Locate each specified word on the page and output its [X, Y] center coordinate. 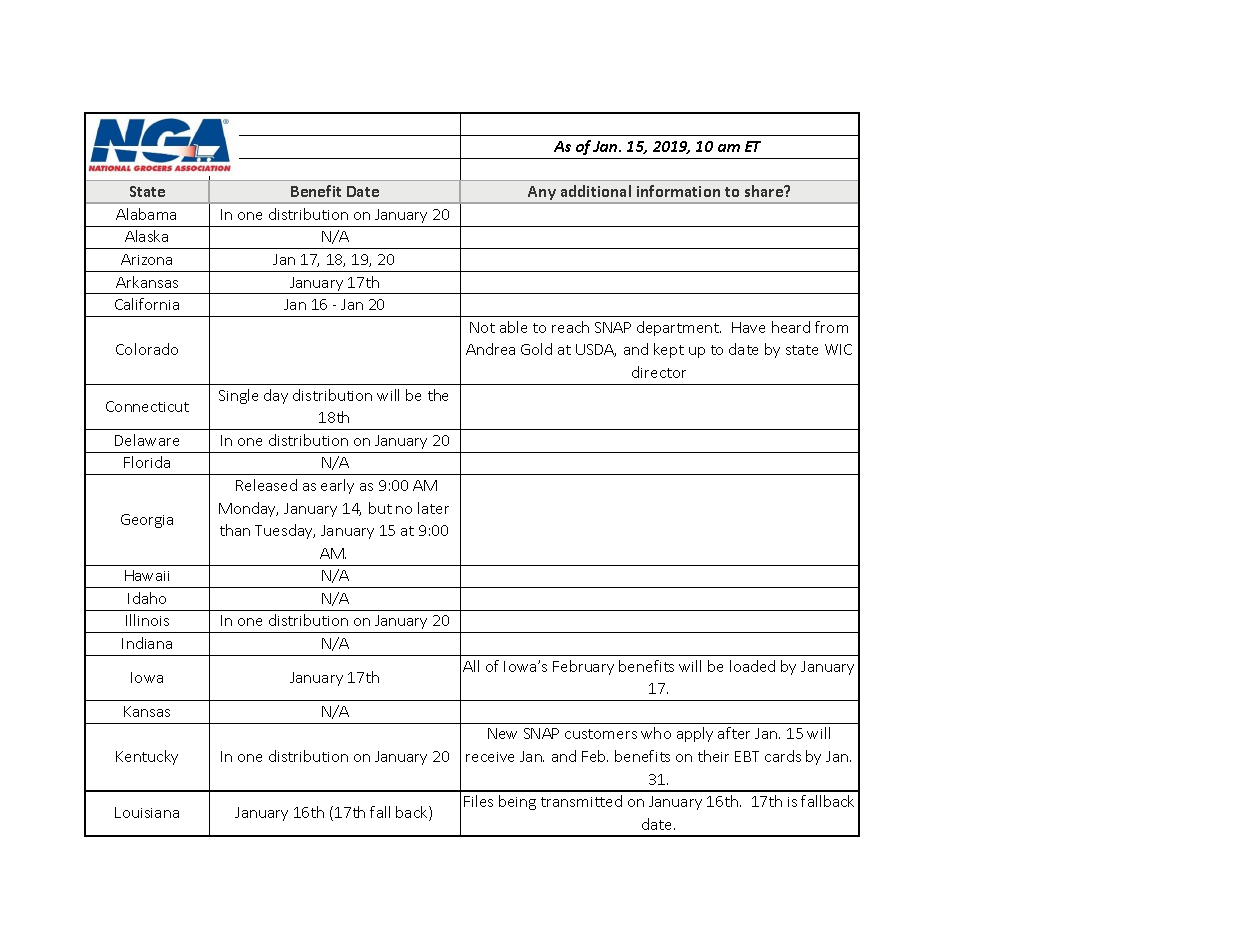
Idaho [147, 598]
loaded [752, 666]
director [659, 372]
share [765, 191]
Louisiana [147, 812]
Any [542, 194]
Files [478, 801]
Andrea [490, 349]
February [583, 667]
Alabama [146, 214]
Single [238, 396]
